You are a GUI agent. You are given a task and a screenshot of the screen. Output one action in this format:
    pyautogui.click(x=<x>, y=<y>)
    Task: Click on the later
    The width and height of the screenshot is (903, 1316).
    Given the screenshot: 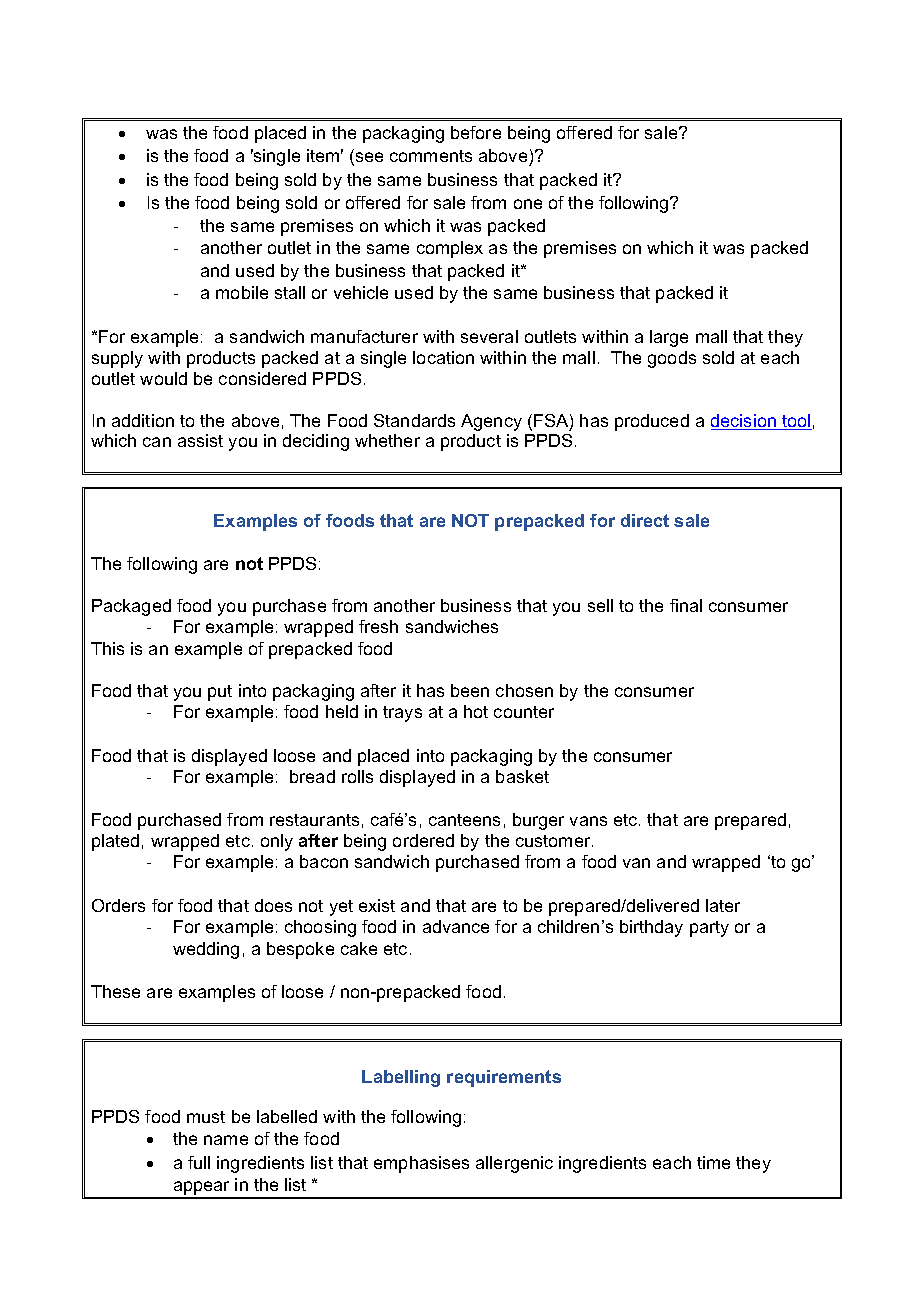 What is the action you would take?
    pyautogui.click(x=723, y=905)
